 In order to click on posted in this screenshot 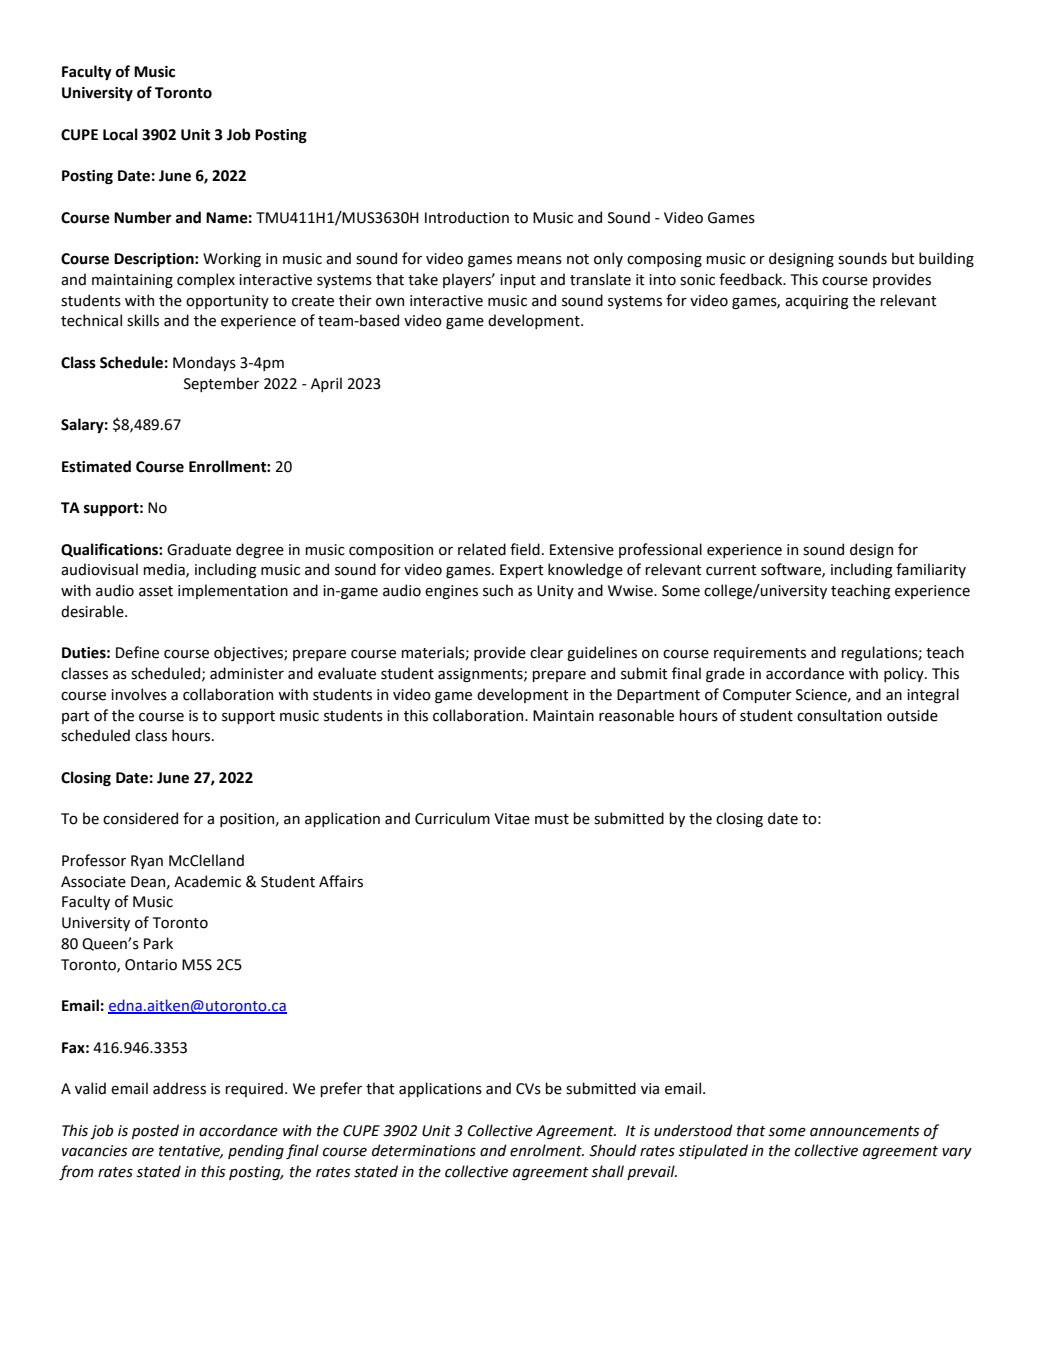, I will do `click(155, 1131)`.
